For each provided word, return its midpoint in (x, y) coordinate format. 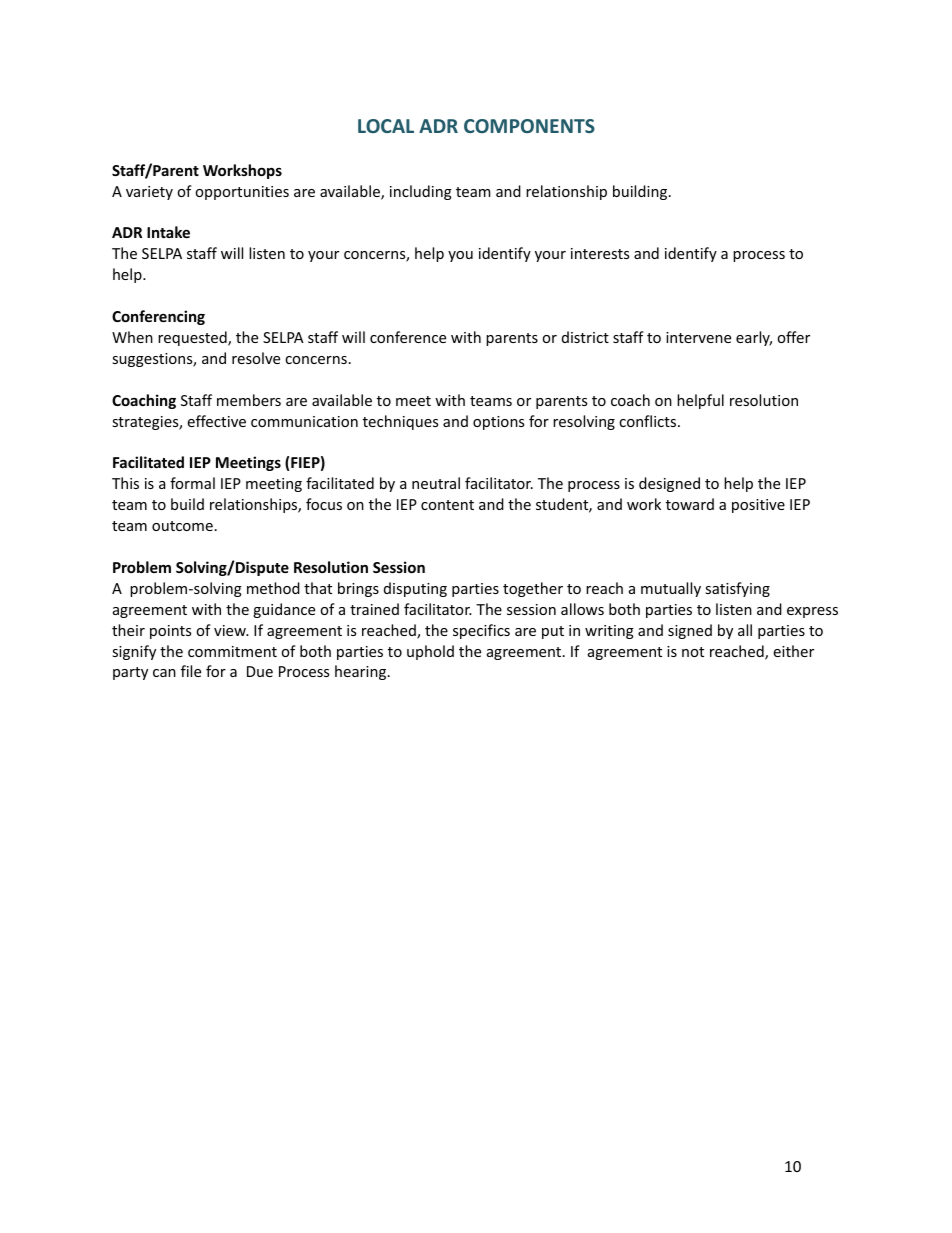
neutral (436, 483)
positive (758, 506)
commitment (232, 651)
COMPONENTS (529, 126)
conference (408, 337)
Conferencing (158, 317)
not (693, 652)
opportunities (242, 193)
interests (600, 253)
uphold (430, 652)
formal (192, 483)
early (754, 338)
